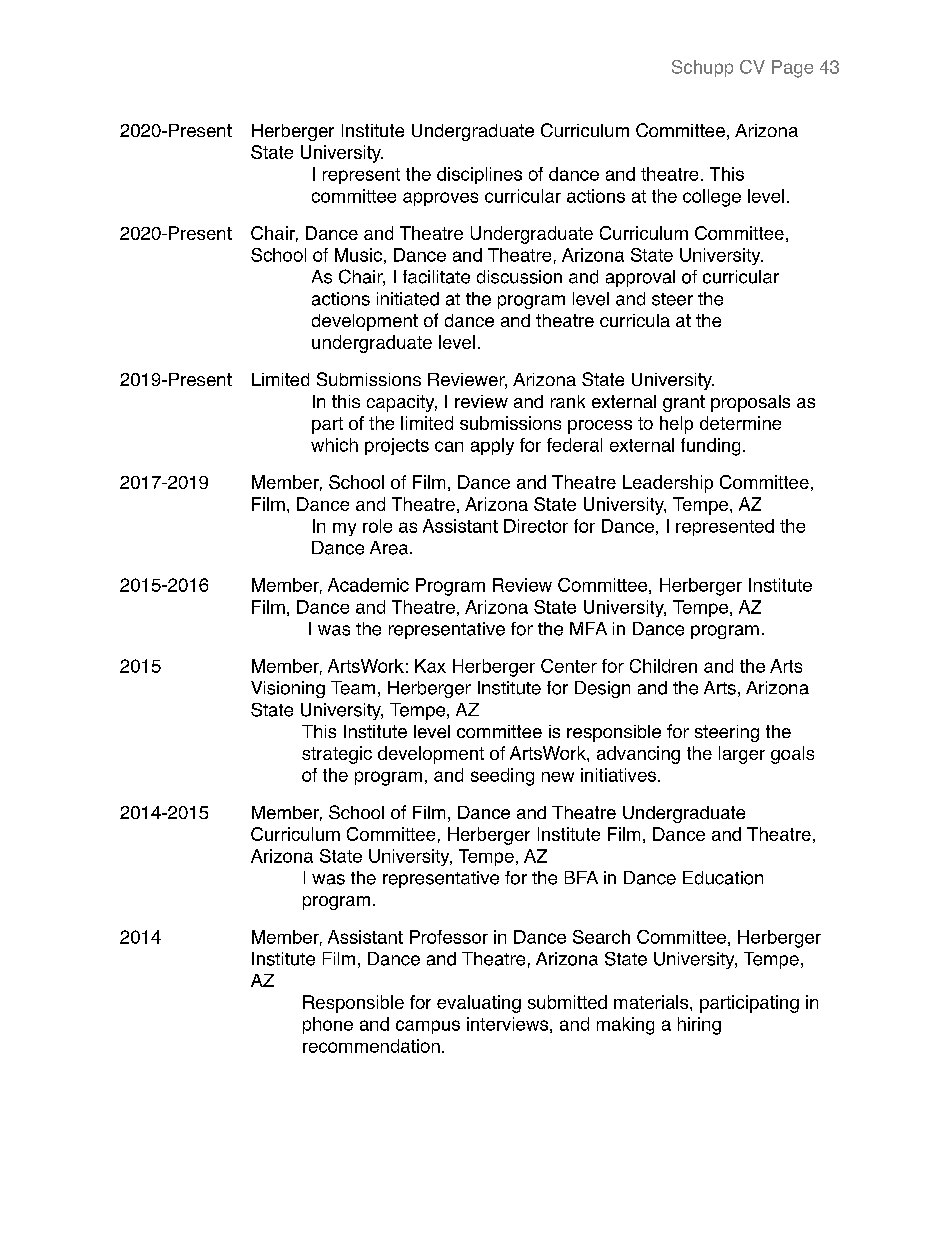 This screenshot has width=952, height=1233. What do you see at coordinates (440, 199) in the screenshot?
I see `approves` at bounding box center [440, 199].
